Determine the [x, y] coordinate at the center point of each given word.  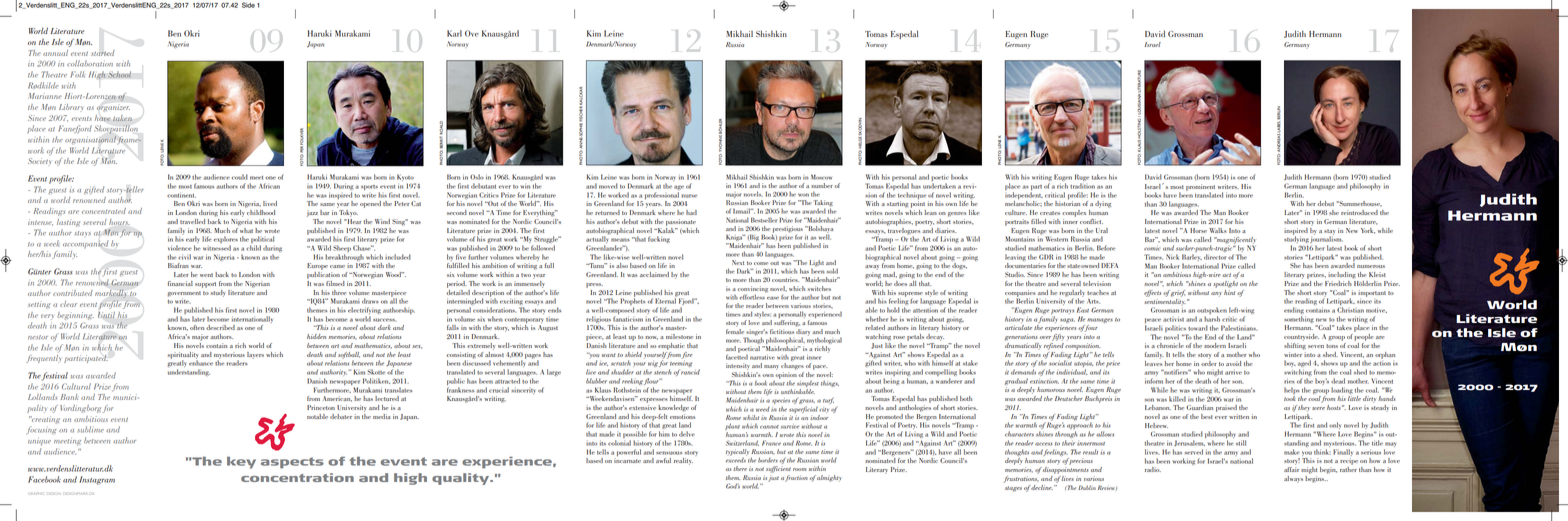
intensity [737, 366]
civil [184, 257]
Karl [454, 33]
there [740, 468]
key [241, 463]
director [1215, 257]
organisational [92, 140]
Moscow [821, 177]
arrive [1233, 373]
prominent [1200, 188]
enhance [201, 362]
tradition [1082, 186]
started [103, 53]
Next [738, 262]
